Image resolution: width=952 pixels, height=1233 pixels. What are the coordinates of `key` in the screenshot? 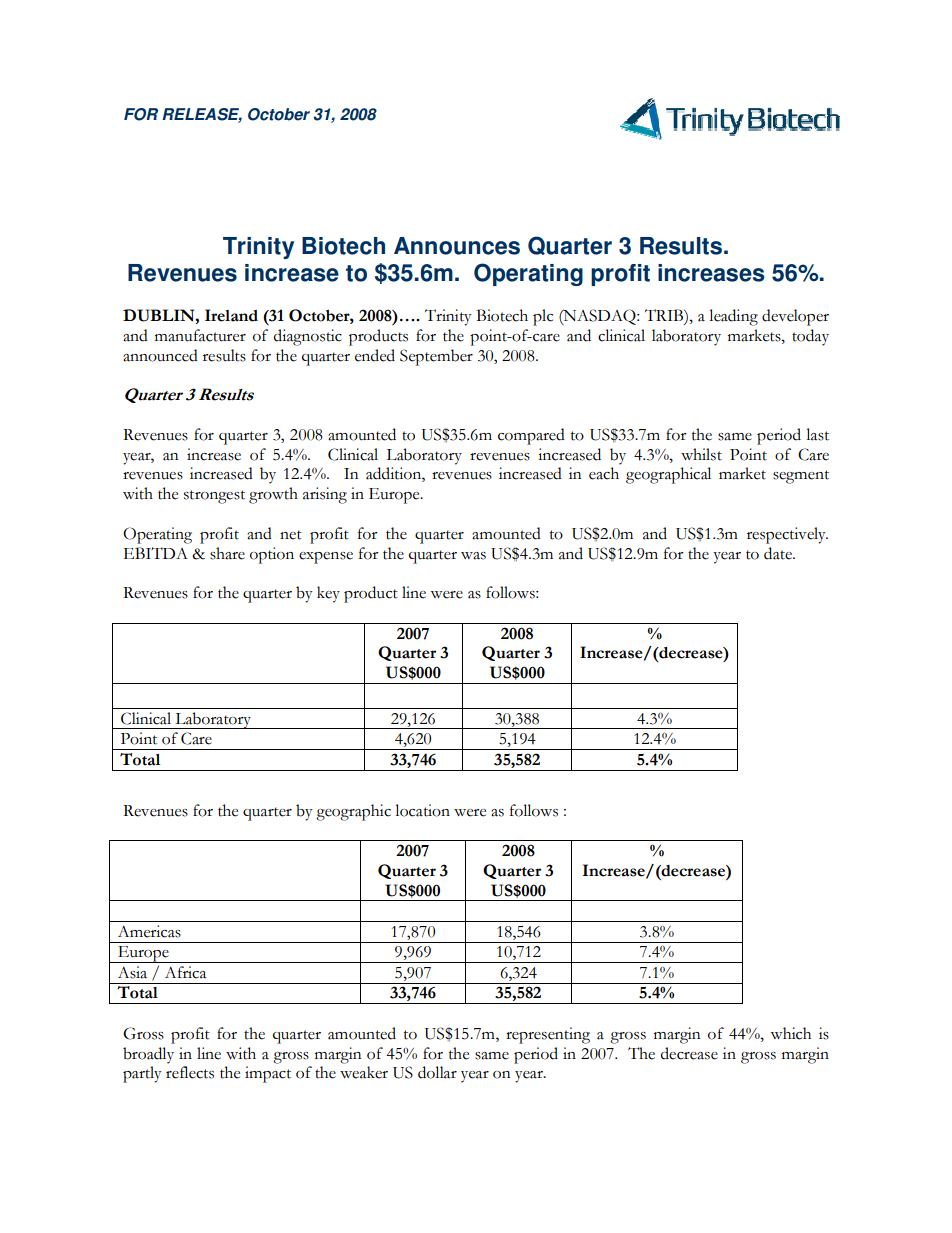 It's located at (328, 594).
